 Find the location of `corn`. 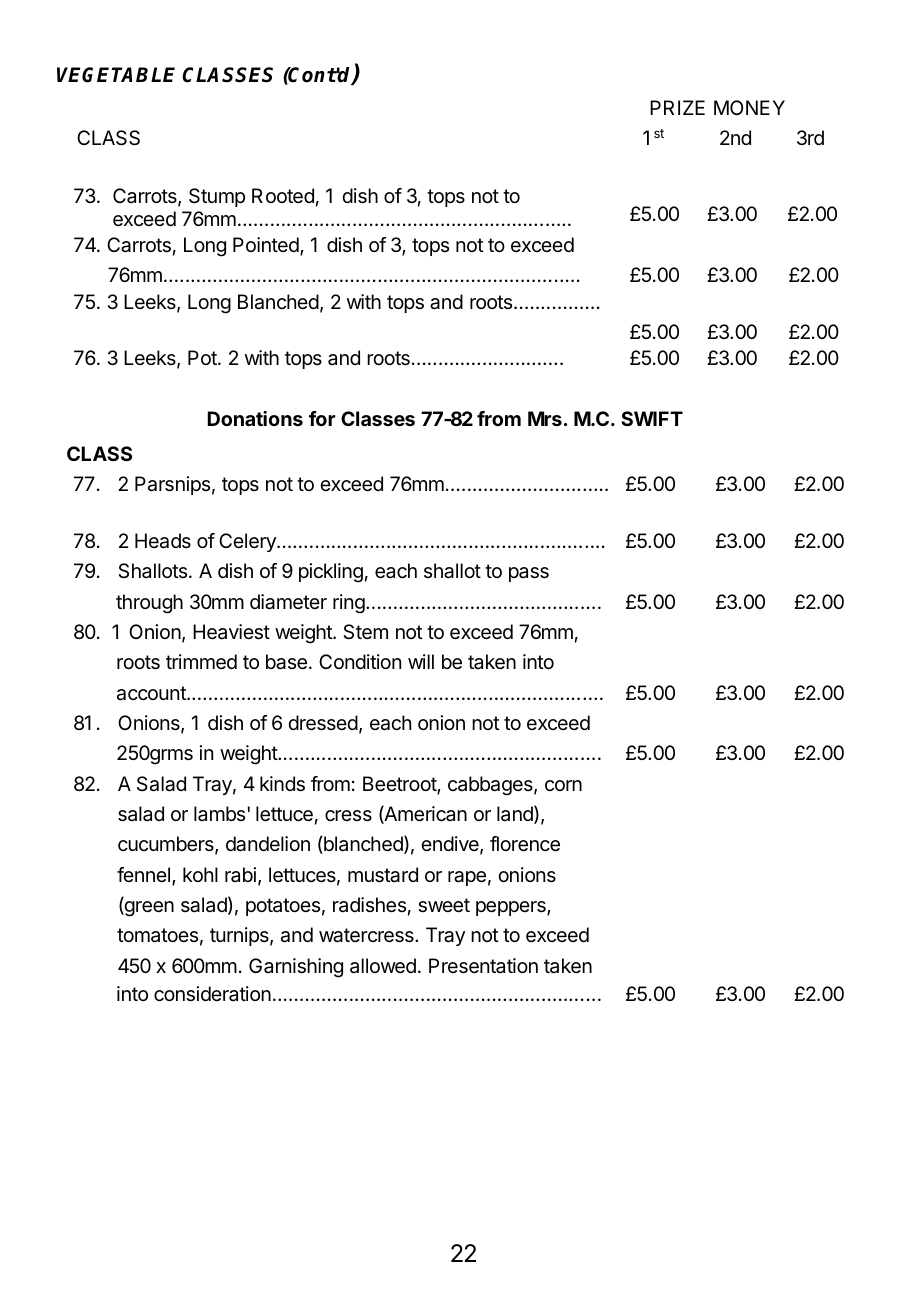

corn is located at coordinates (563, 785).
